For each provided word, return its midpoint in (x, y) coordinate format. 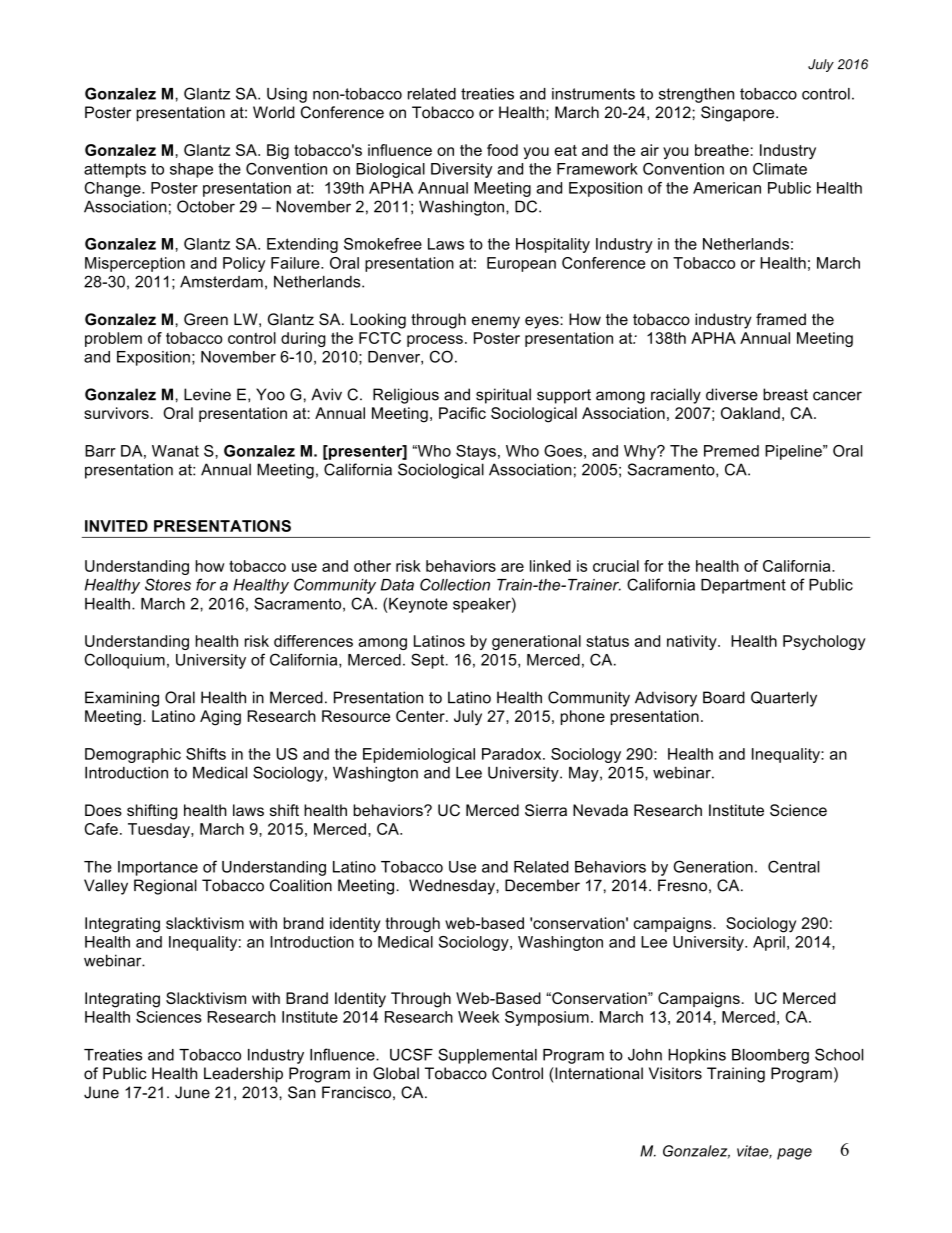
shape (191, 170)
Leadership (243, 1075)
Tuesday (160, 830)
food (502, 150)
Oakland (750, 413)
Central (793, 866)
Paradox (513, 754)
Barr (100, 451)
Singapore (739, 114)
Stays (476, 452)
